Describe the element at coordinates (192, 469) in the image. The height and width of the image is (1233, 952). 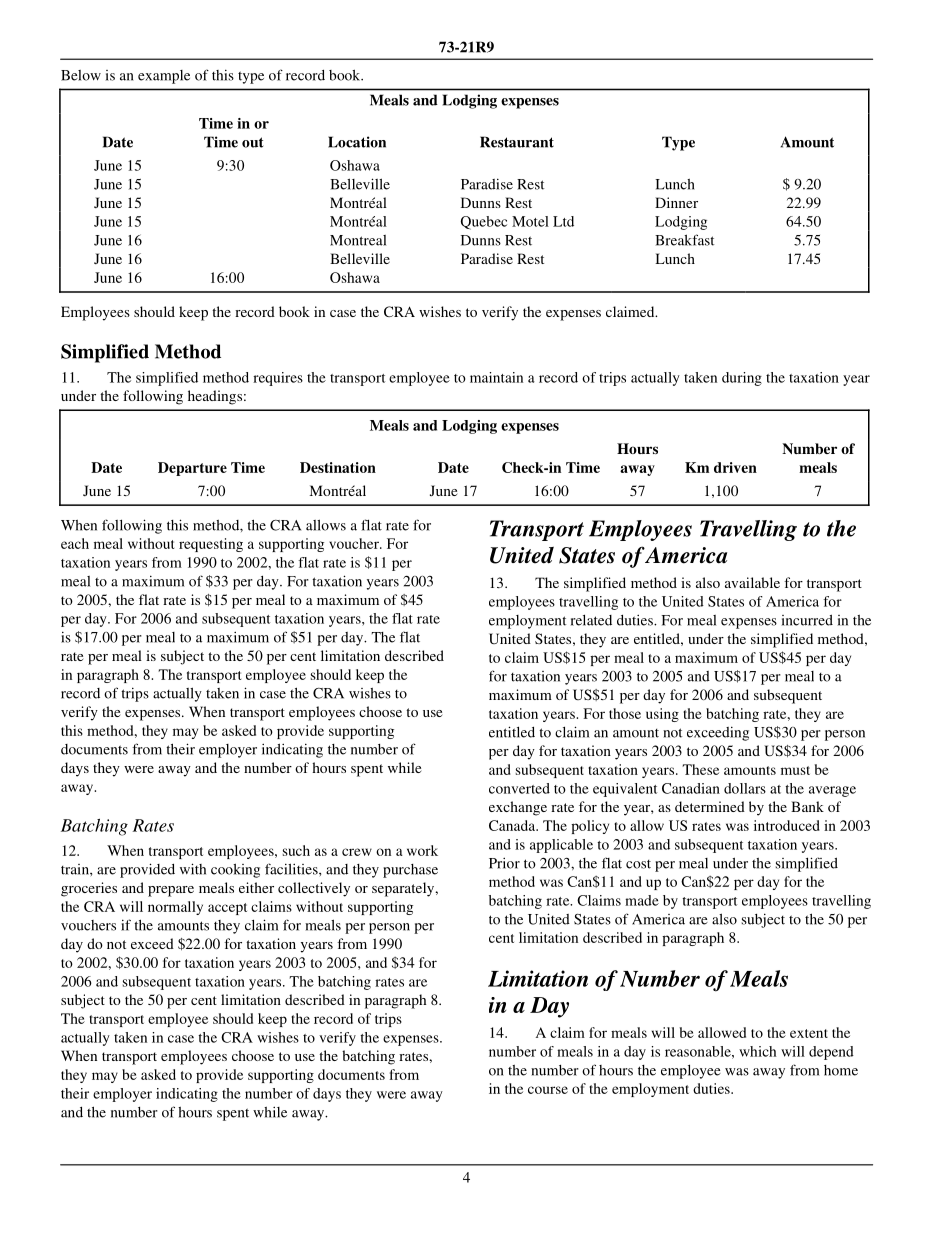
I see `Departure` at that location.
